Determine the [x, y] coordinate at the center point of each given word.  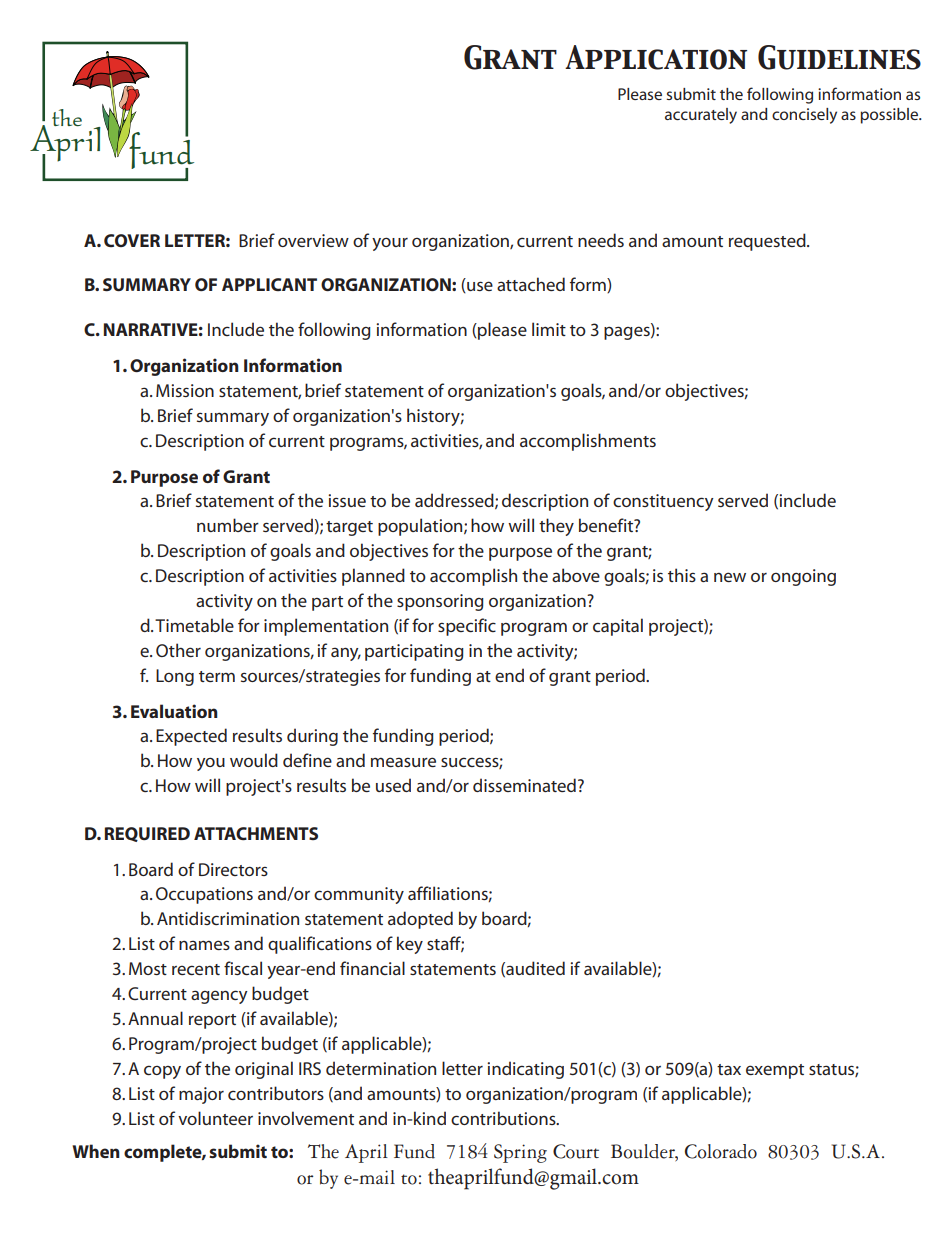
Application [656, 57]
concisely [804, 116]
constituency [663, 502]
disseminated [524, 785]
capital [618, 627]
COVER [132, 240]
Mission [185, 390]
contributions [504, 1118]
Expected [191, 737]
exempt [775, 1071]
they [556, 527]
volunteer [215, 1118]
